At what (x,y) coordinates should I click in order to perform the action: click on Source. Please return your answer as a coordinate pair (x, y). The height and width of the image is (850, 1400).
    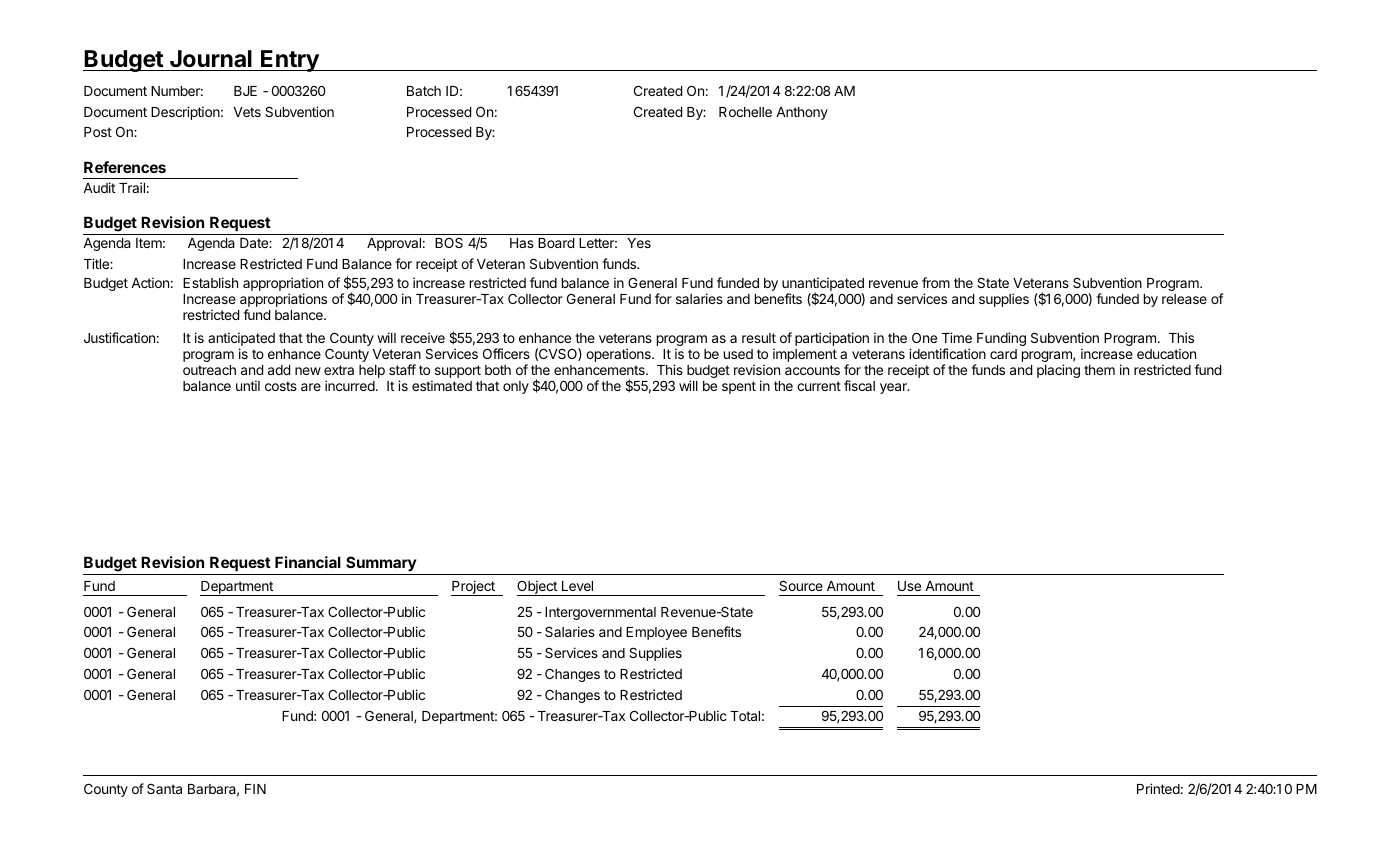
    Looking at the image, I should click on (801, 585).
